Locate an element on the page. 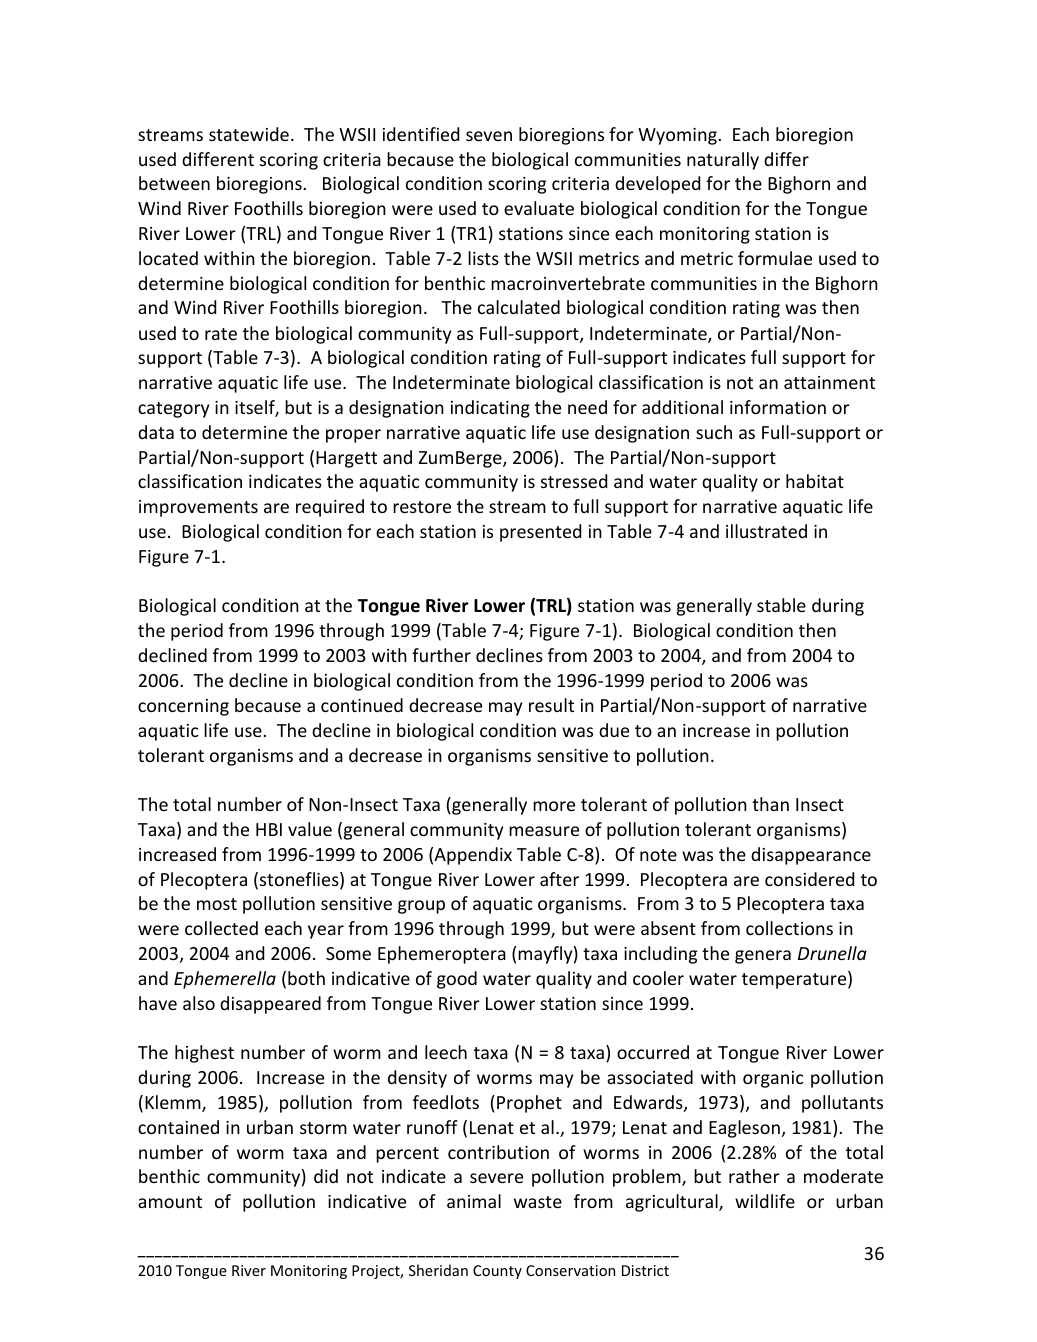  seven is located at coordinates (489, 136).
